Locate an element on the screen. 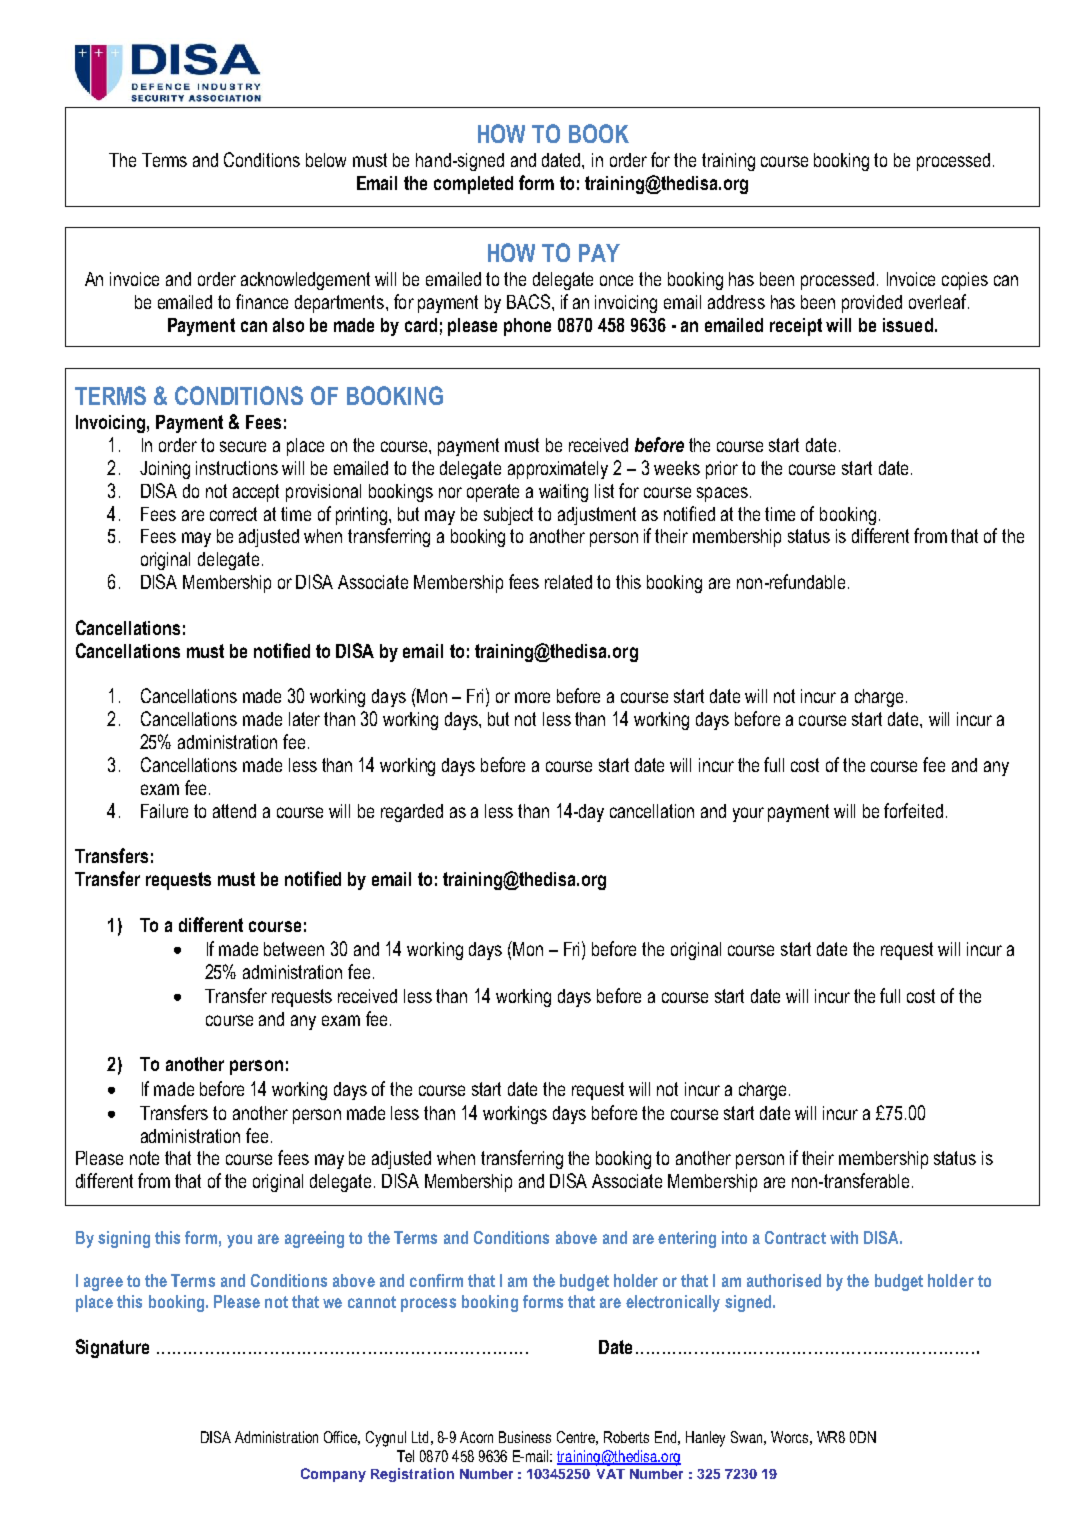 The image size is (1077, 1523). with is located at coordinates (844, 1237).
